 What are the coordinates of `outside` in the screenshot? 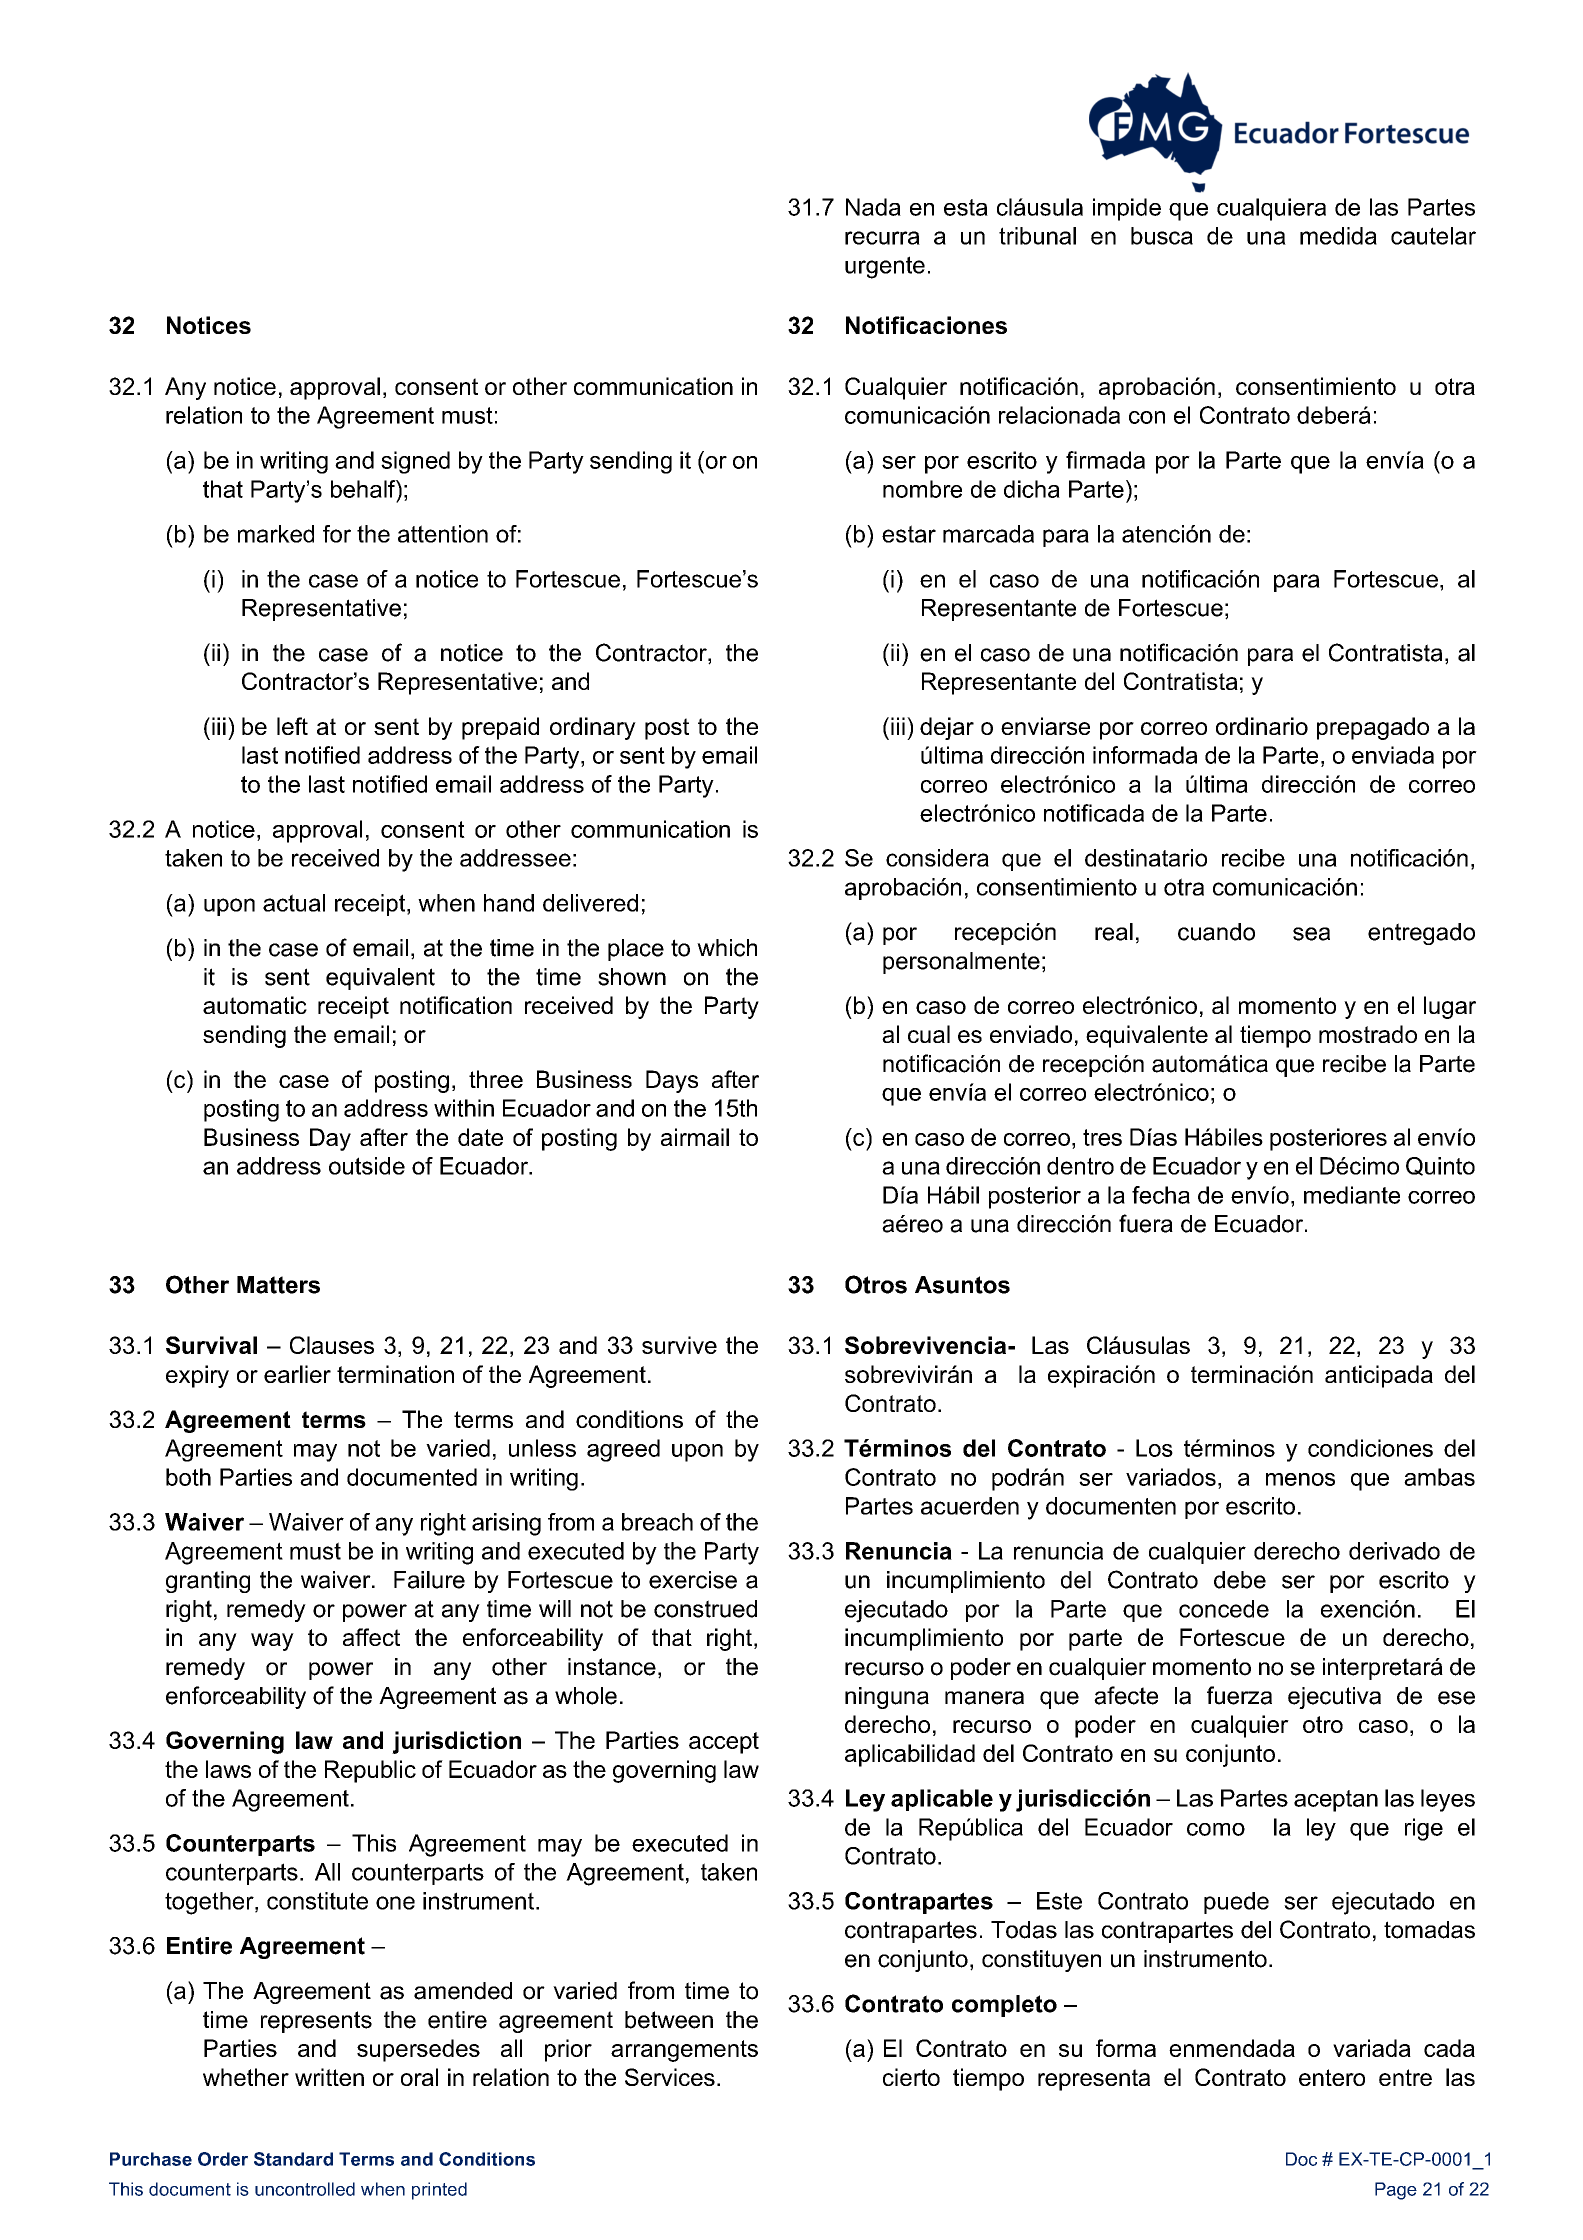 It's located at (367, 1166).
